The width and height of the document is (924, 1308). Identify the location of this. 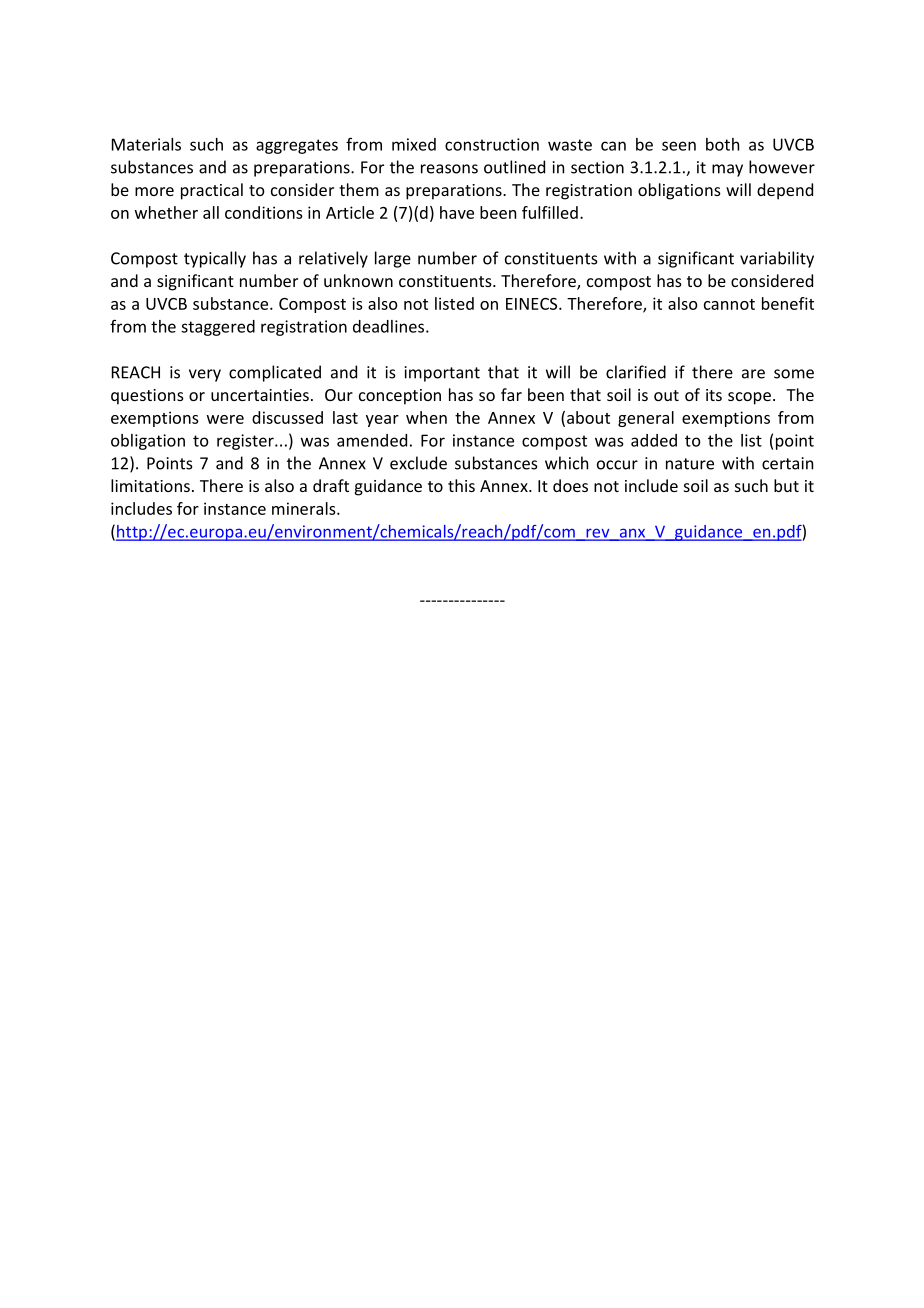
(461, 485).
